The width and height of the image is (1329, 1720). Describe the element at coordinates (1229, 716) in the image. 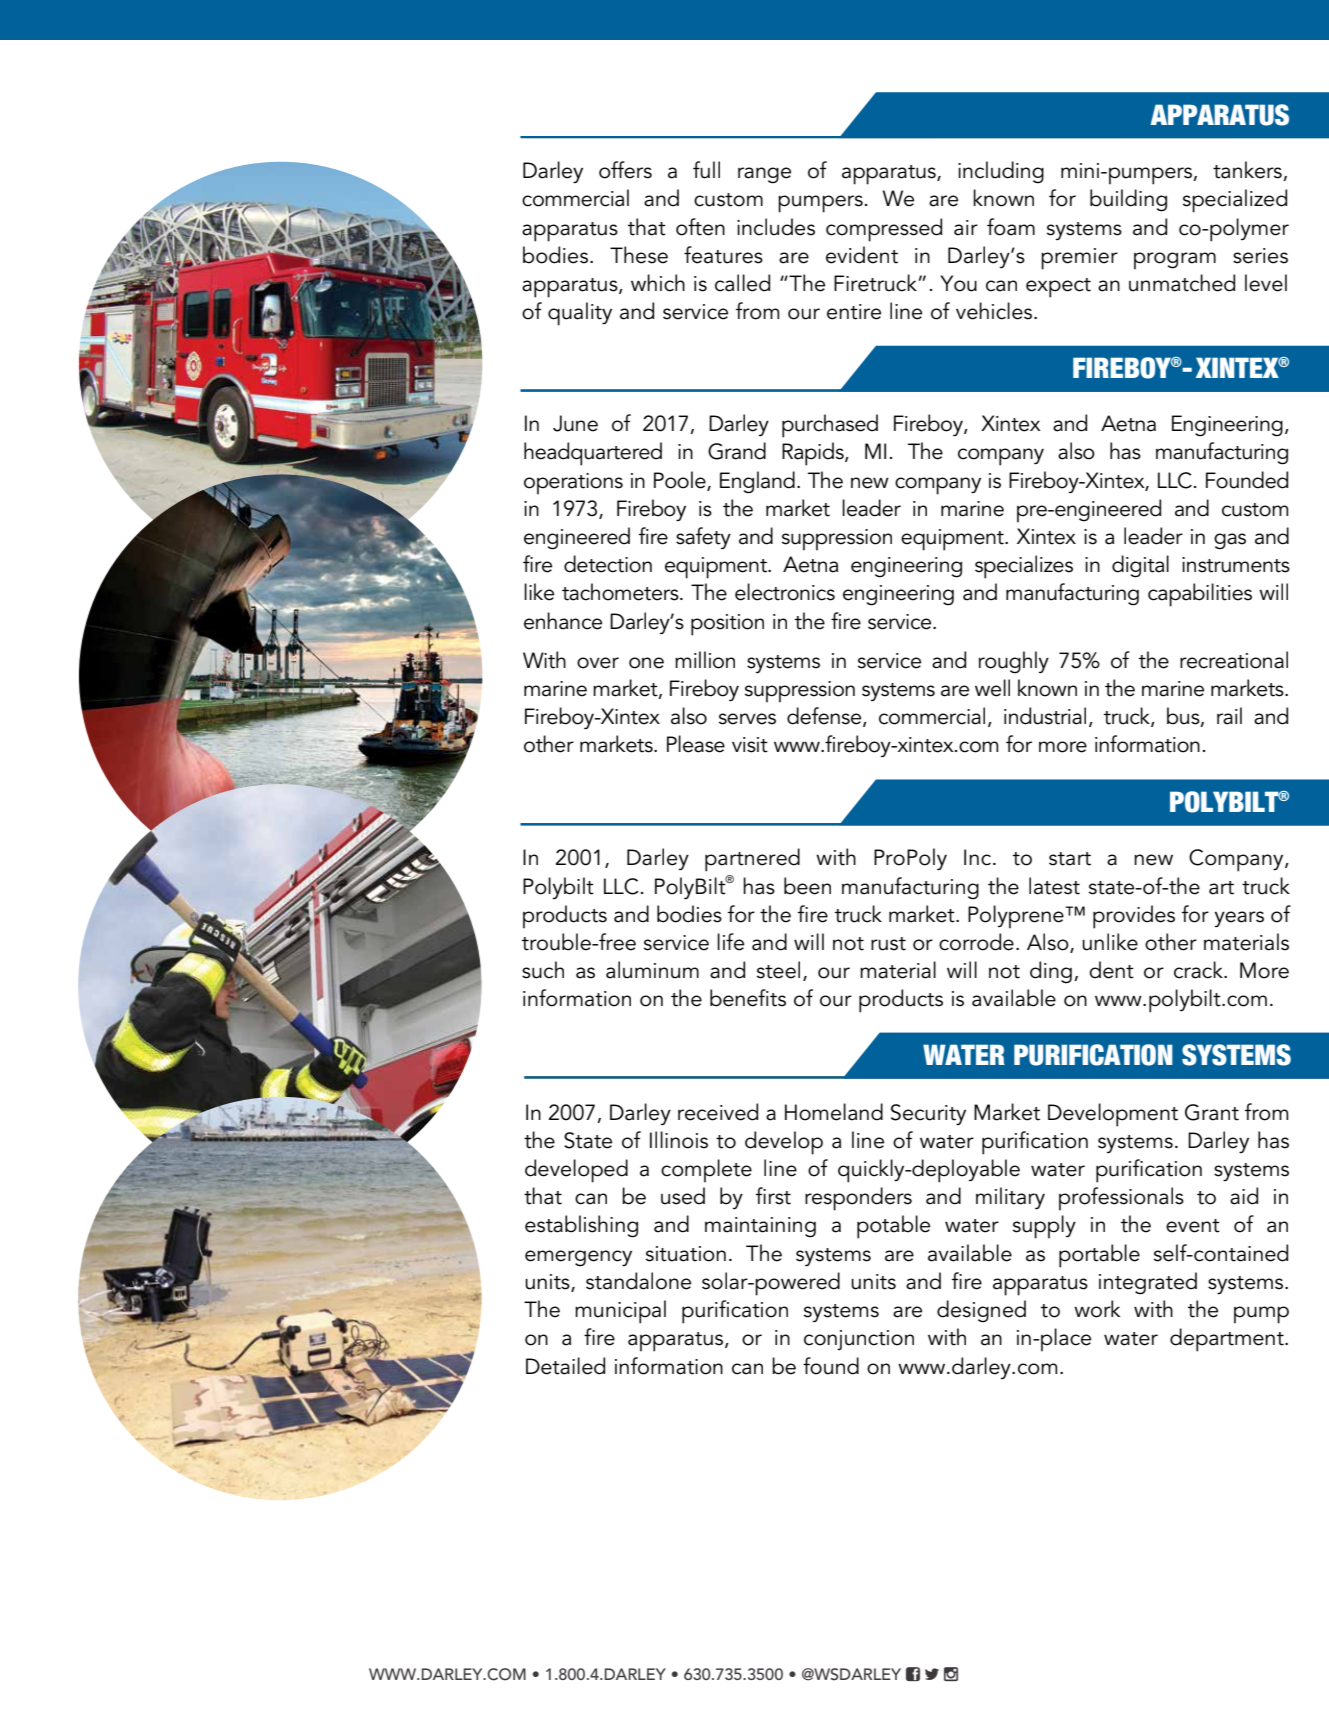

I see `rail` at that location.
